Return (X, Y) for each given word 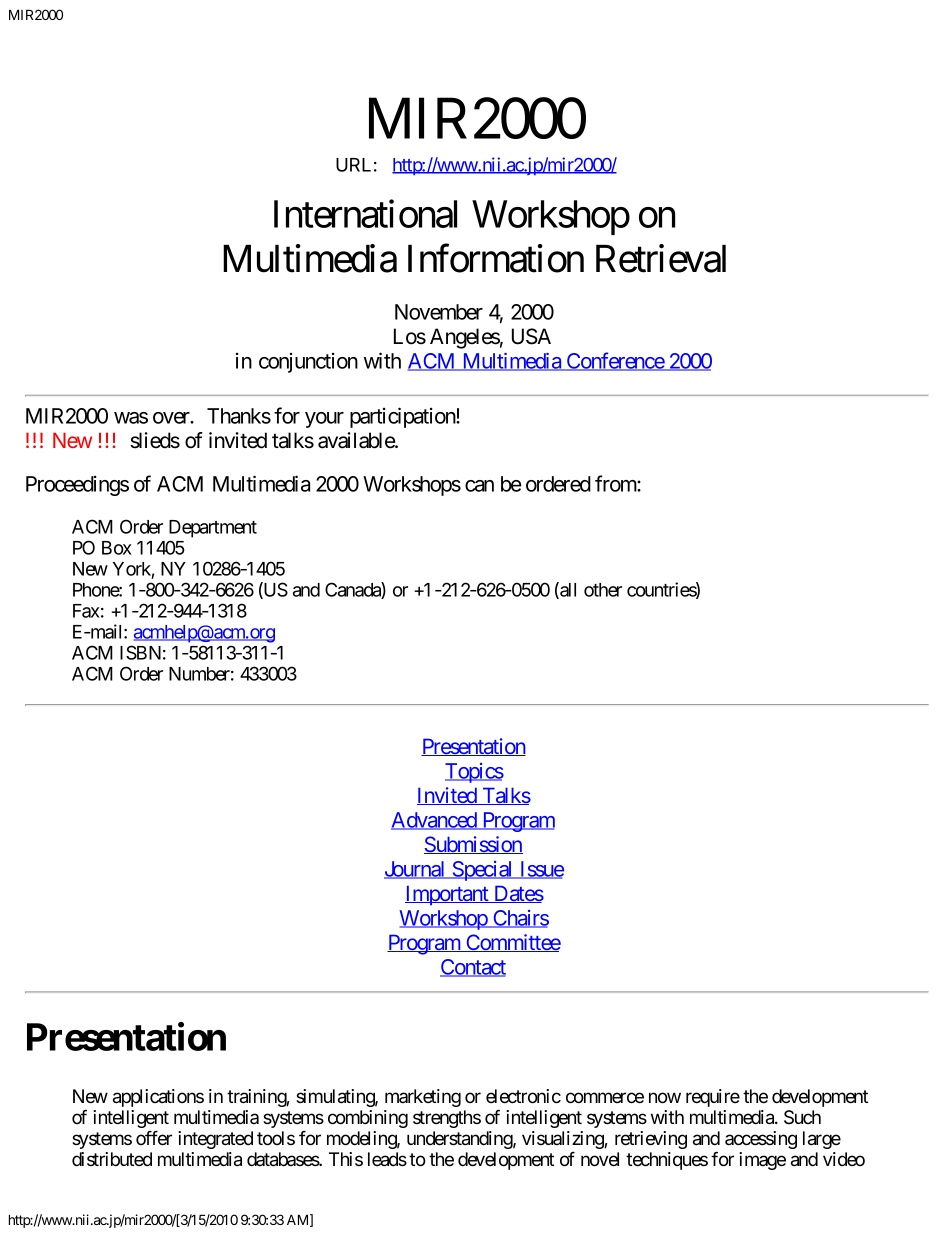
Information (496, 258)
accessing (761, 1140)
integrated (215, 1140)
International (365, 214)
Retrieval (661, 258)
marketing (423, 1098)
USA (531, 336)
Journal (416, 870)
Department (213, 529)
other (603, 590)
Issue (540, 870)
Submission (473, 845)
